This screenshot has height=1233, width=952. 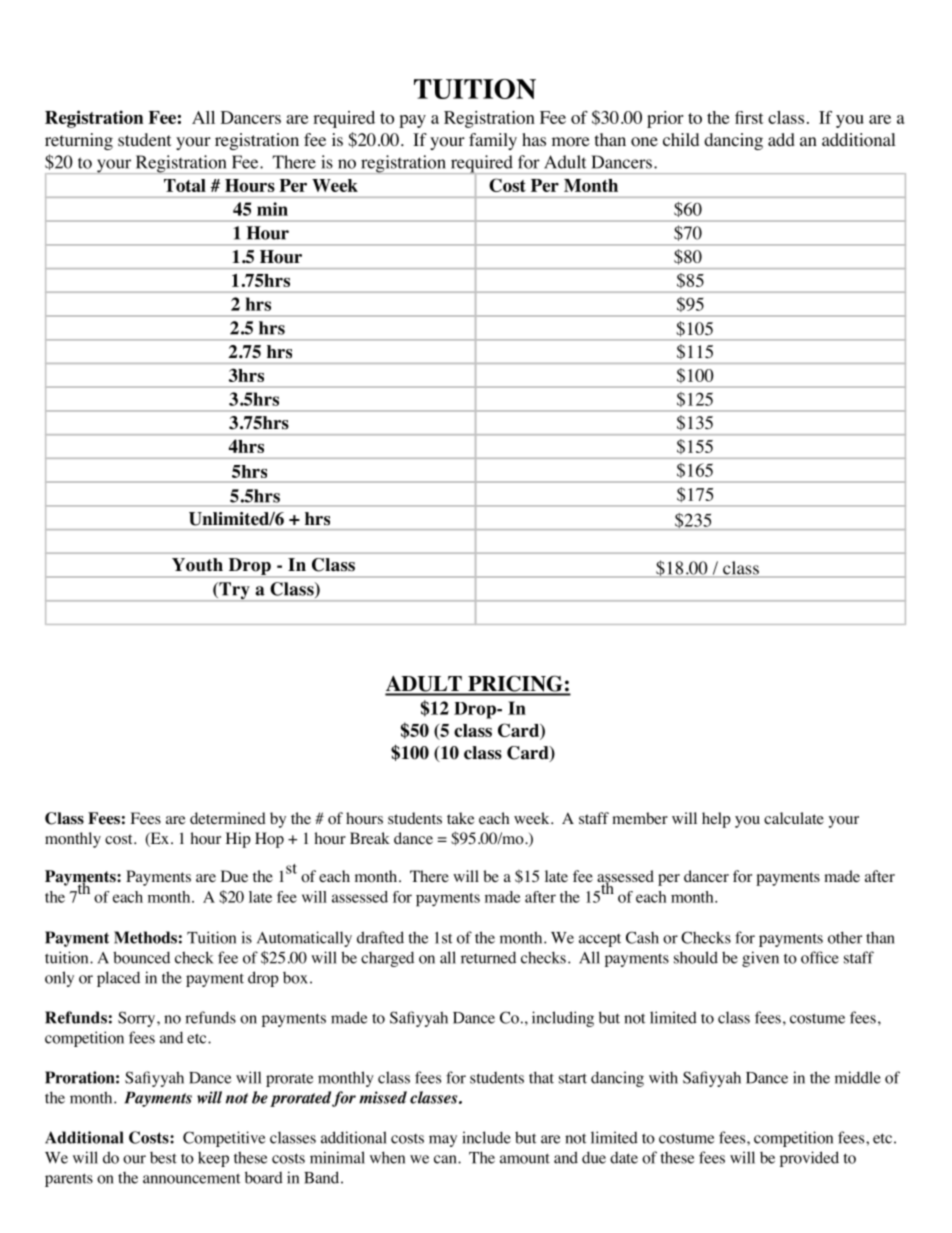 What do you see at coordinates (197, 565) in the screenshot?
I see `Youth` at bounding box center [197, 565].
